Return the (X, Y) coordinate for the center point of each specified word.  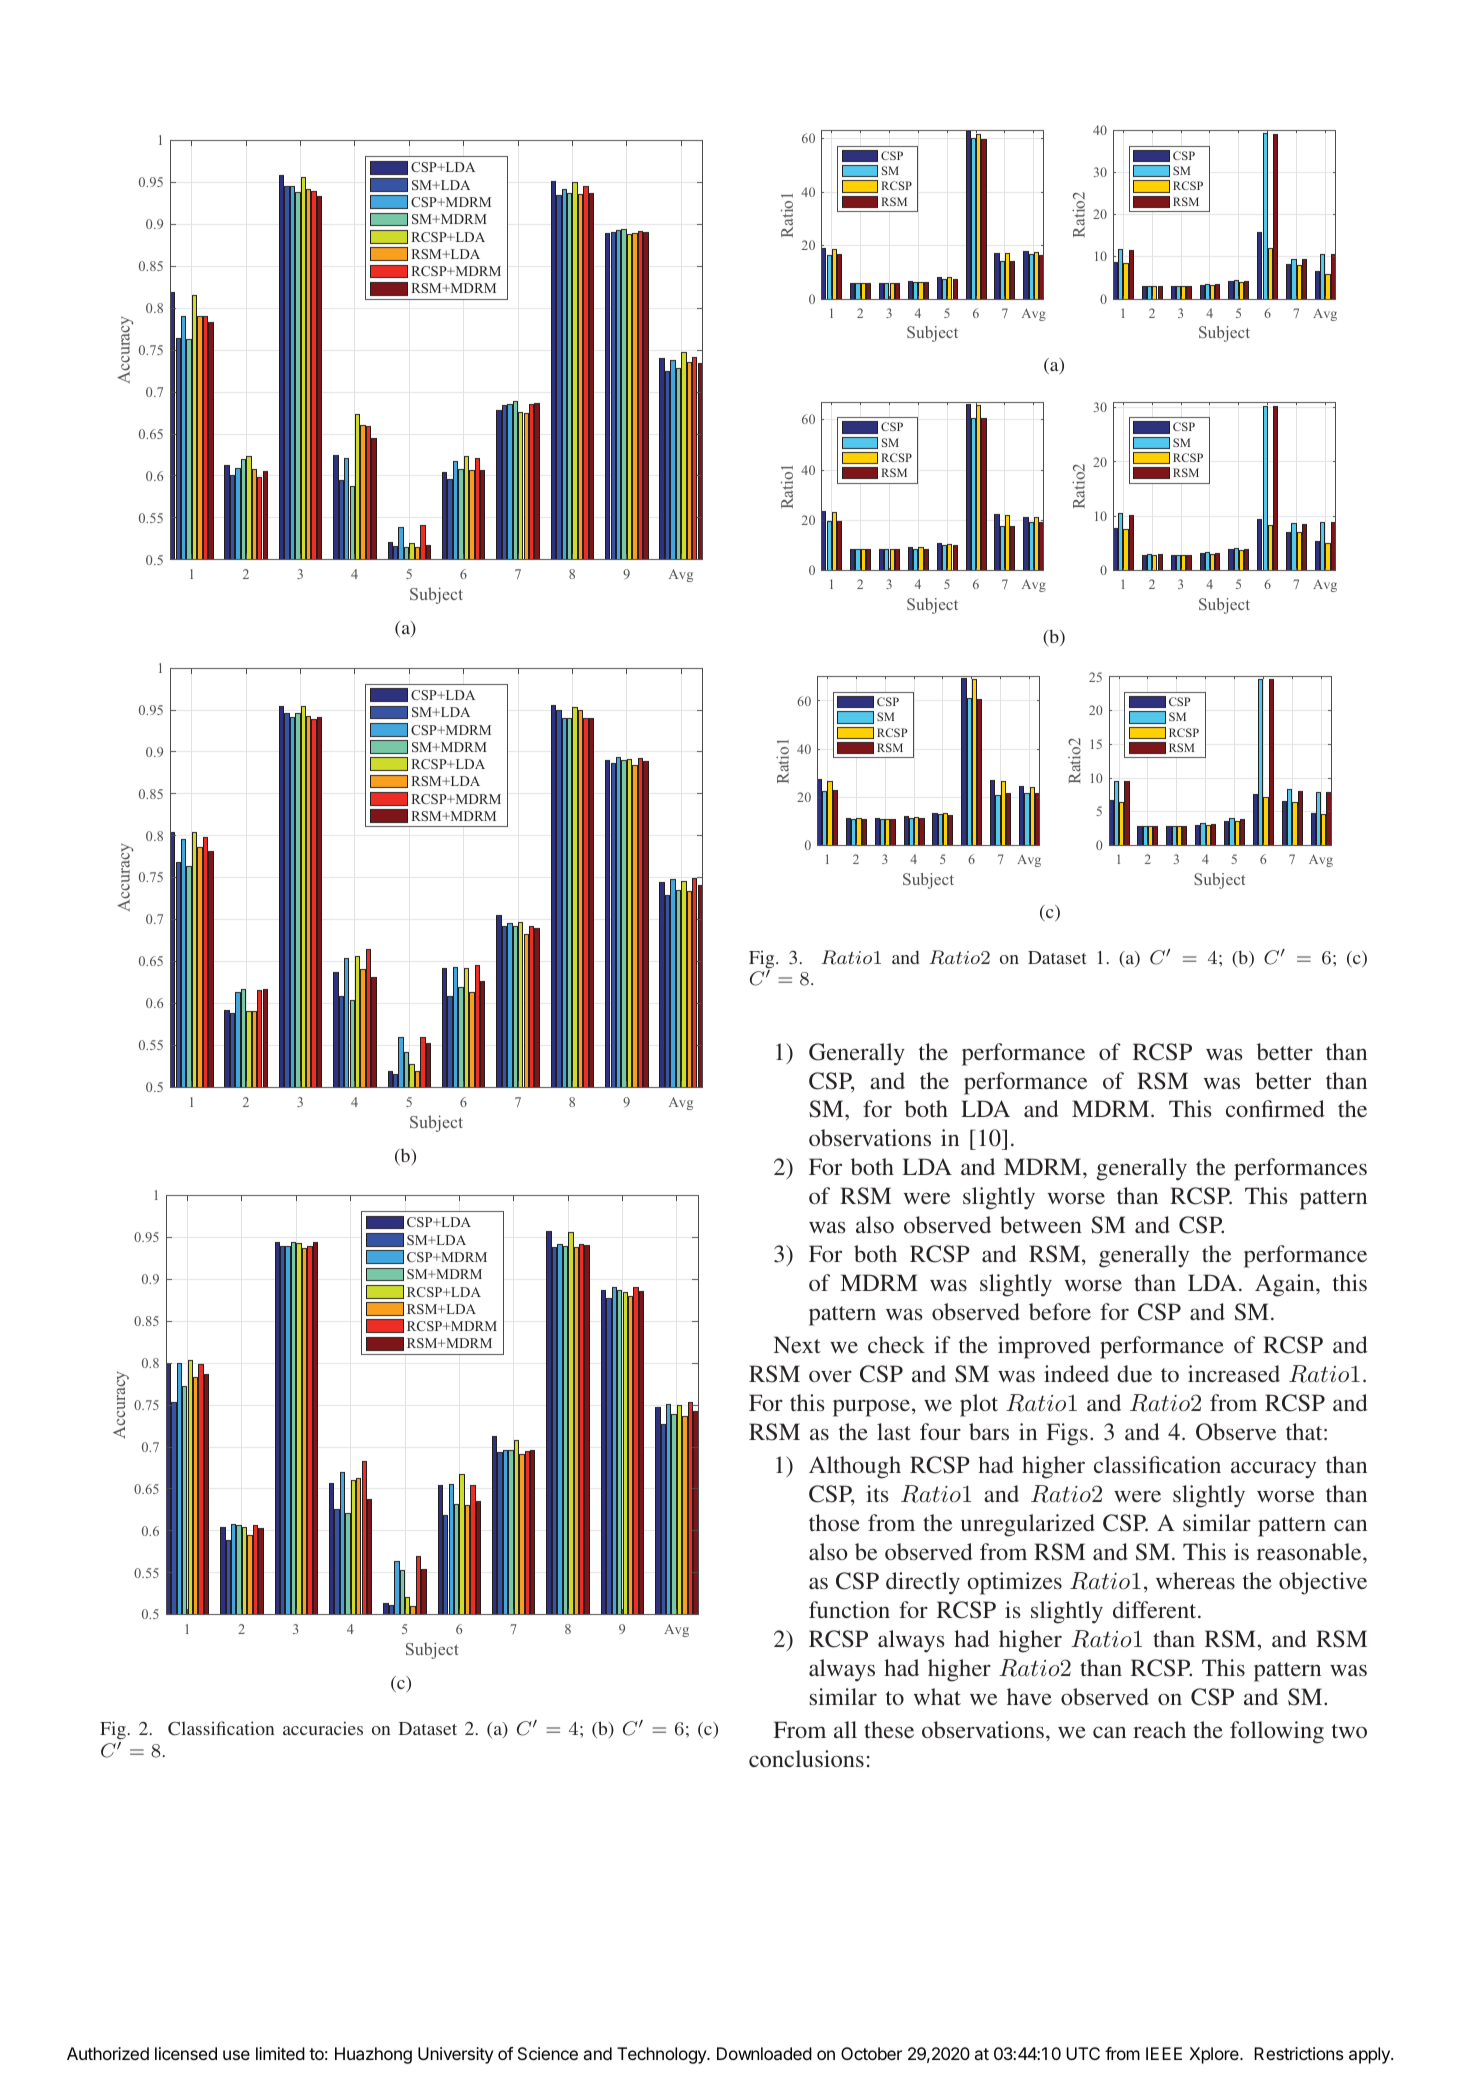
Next (797, 1344)
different (1156, 1609)
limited (280, 2053)
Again (1286, 1285)
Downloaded (764, 2053)
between (1041, 1224)
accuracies (323, 1728)
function (849, 1609)
